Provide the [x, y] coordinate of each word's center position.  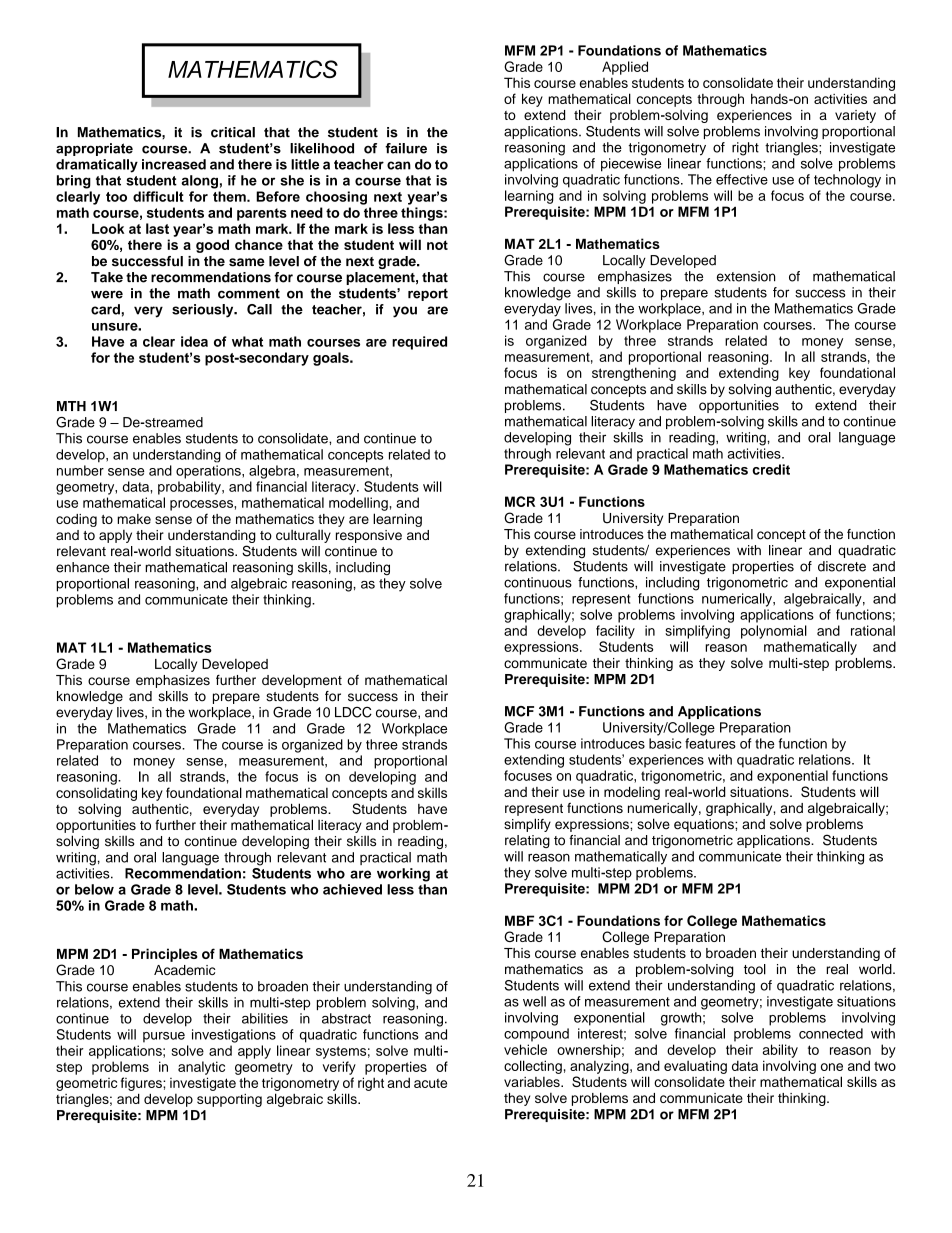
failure [406, 148]
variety [855, 116]
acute [430, 1083]
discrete [842, 566]
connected [831, 1033]
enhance [83, 567]
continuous [538, 582]
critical [233, 132]
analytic [201, 1068]
